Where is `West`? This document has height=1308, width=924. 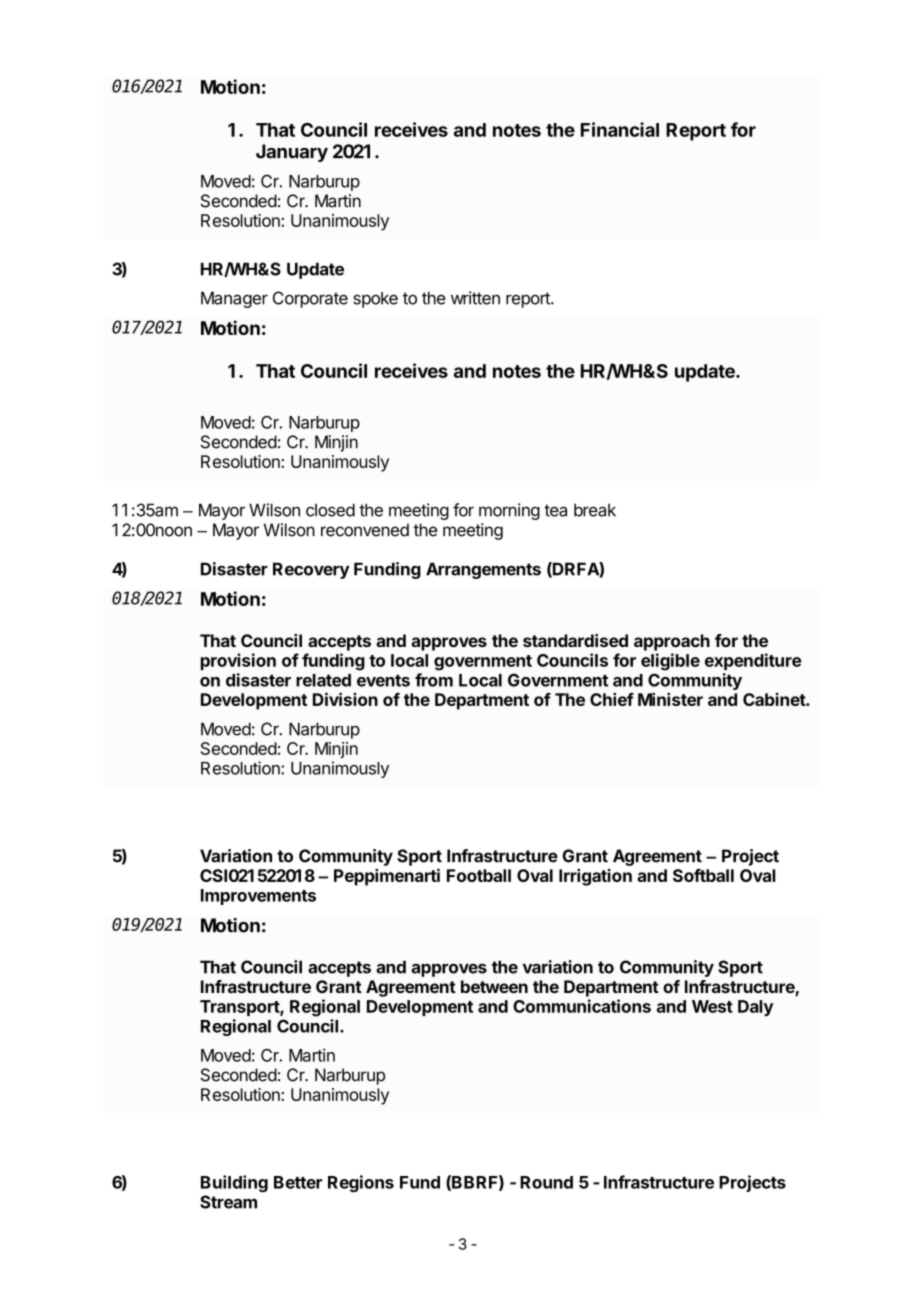
West is located at coordinates (712, 1006).
